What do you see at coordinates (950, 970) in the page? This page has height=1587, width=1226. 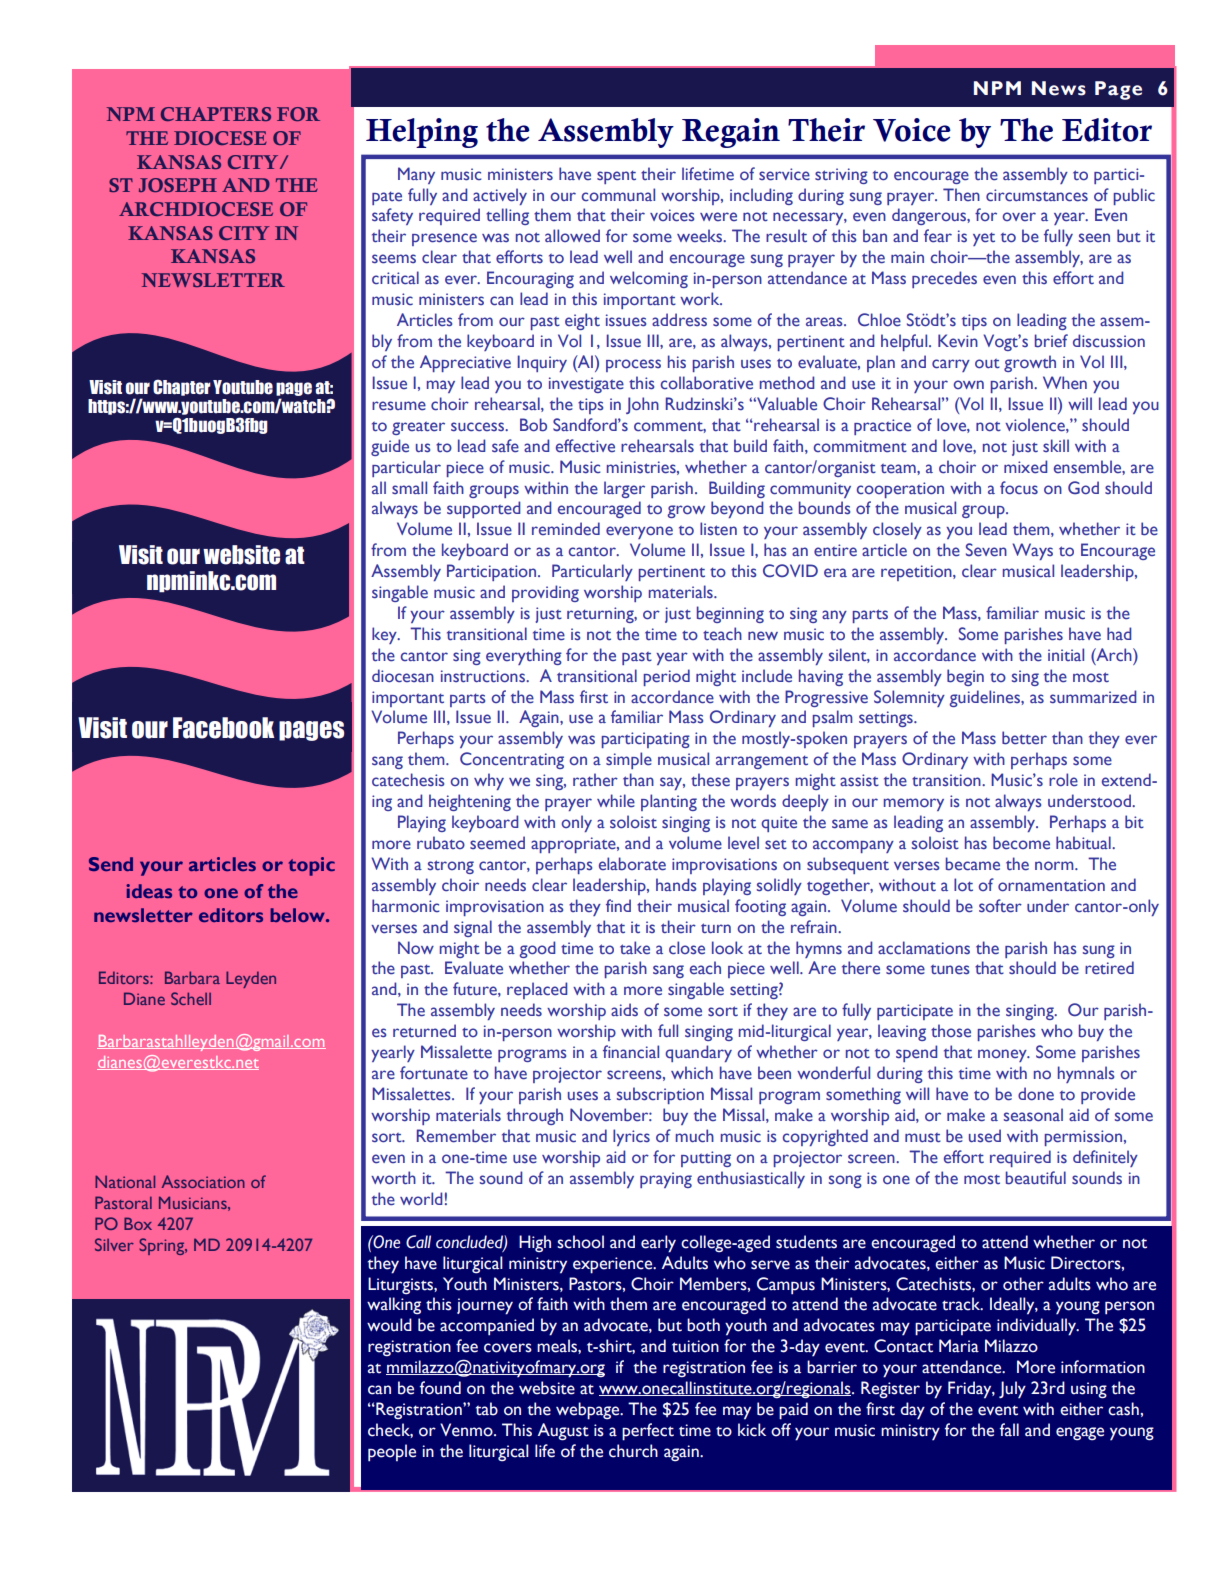 I see `tunes` at bounding box center [950, 970].
